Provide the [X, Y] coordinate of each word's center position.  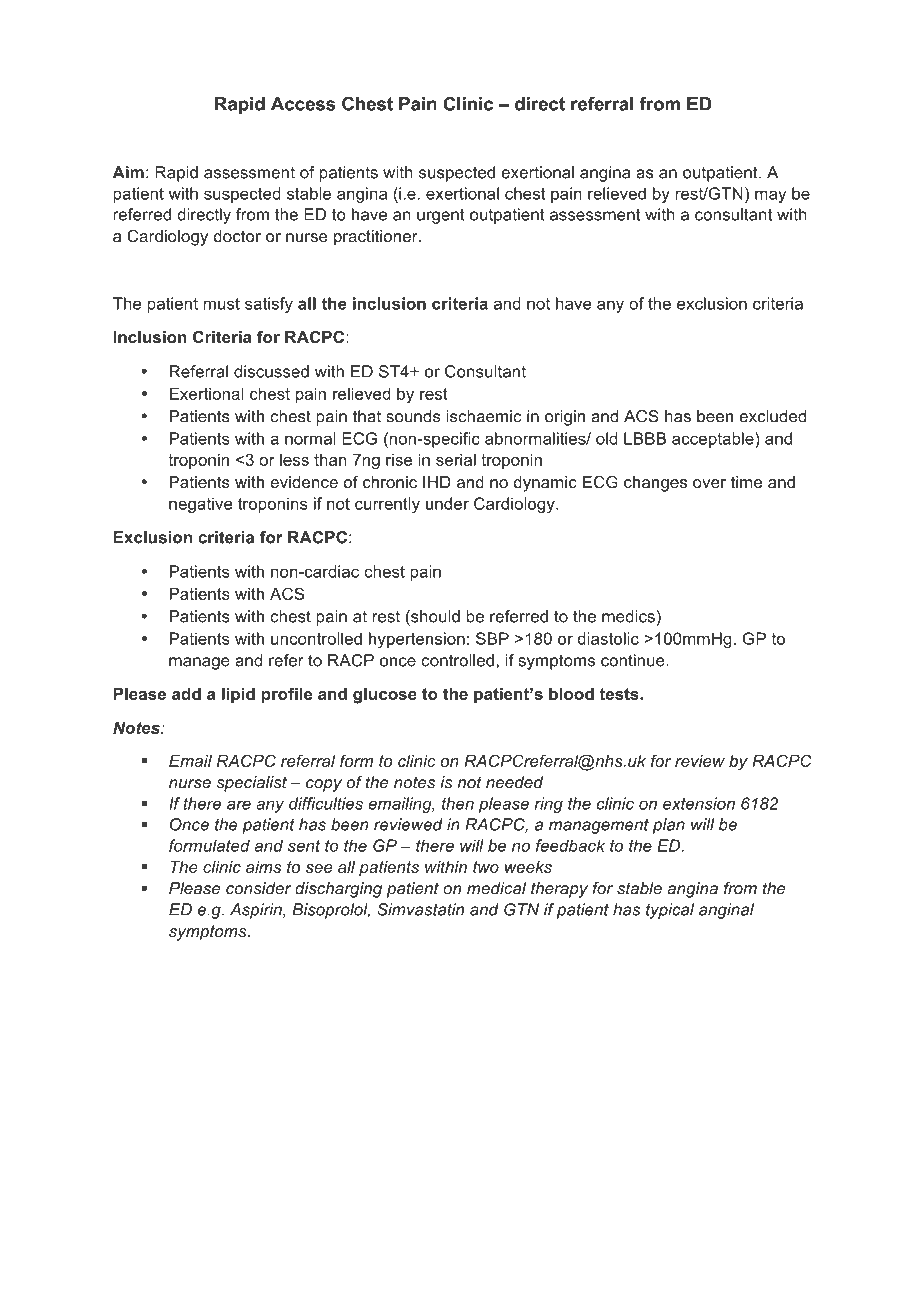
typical [670, 911]
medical [496, 888]
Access [303, 104]
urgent [441, 216]
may [770, 196]
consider [258, 888]
